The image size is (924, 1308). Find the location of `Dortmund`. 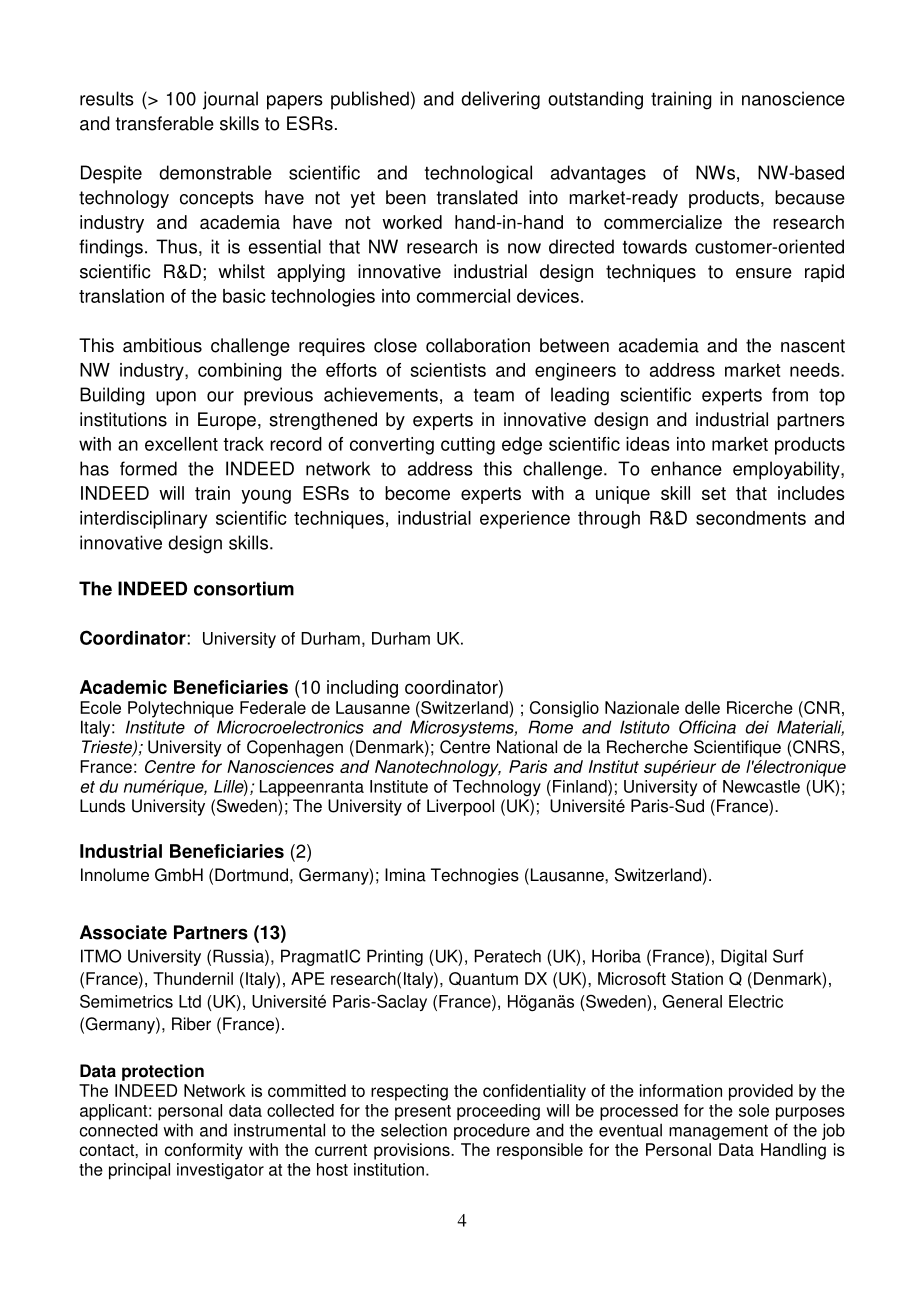

Dortmund is located at coordinates (251, 875).
